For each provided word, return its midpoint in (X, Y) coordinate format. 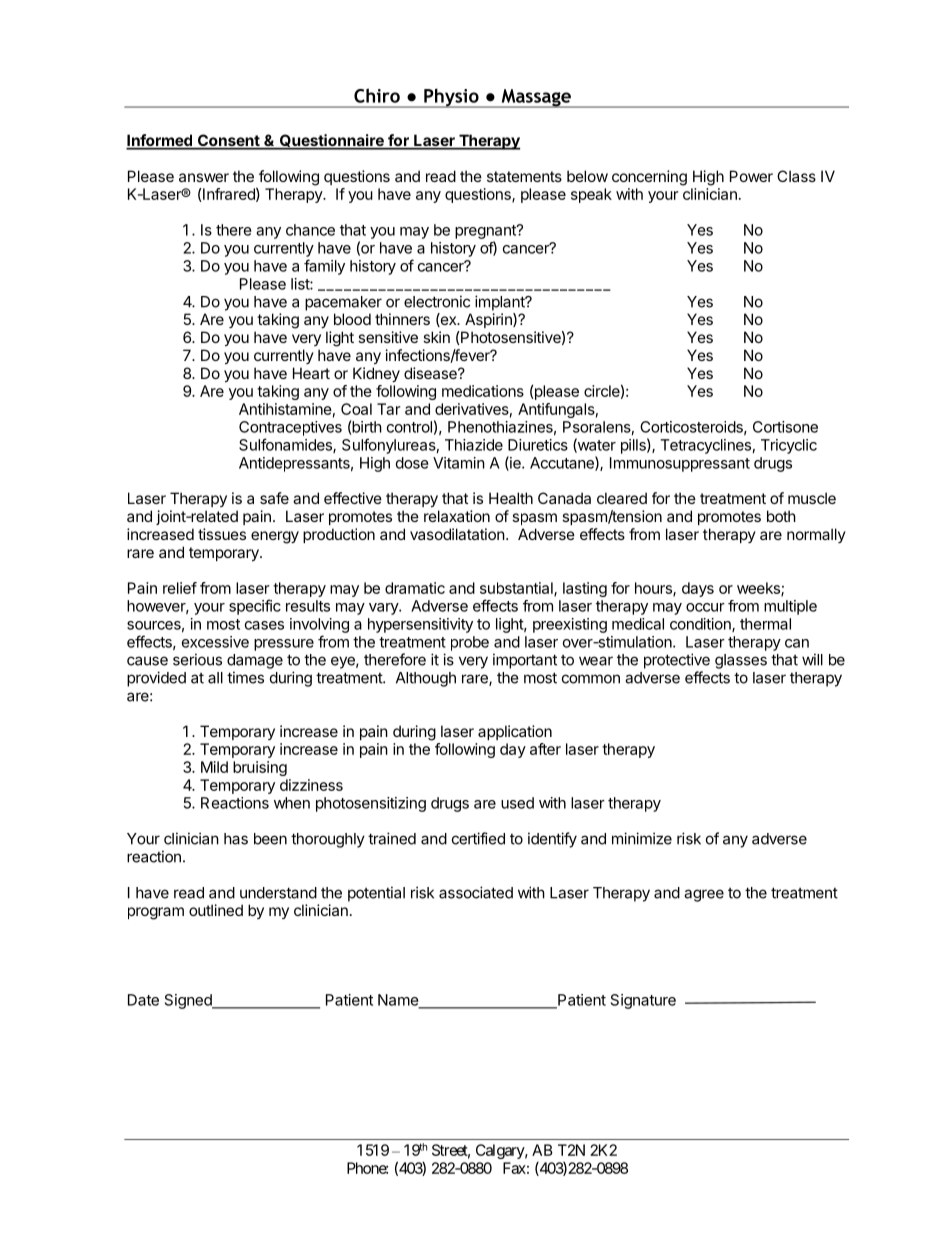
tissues (222, 534)
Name (399, 1001)
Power (751, 176)
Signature (643, 1001)
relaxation (457, 516)
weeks (759, 589)
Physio (451, 98)
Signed (189, 1001)
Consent (228, 141)
